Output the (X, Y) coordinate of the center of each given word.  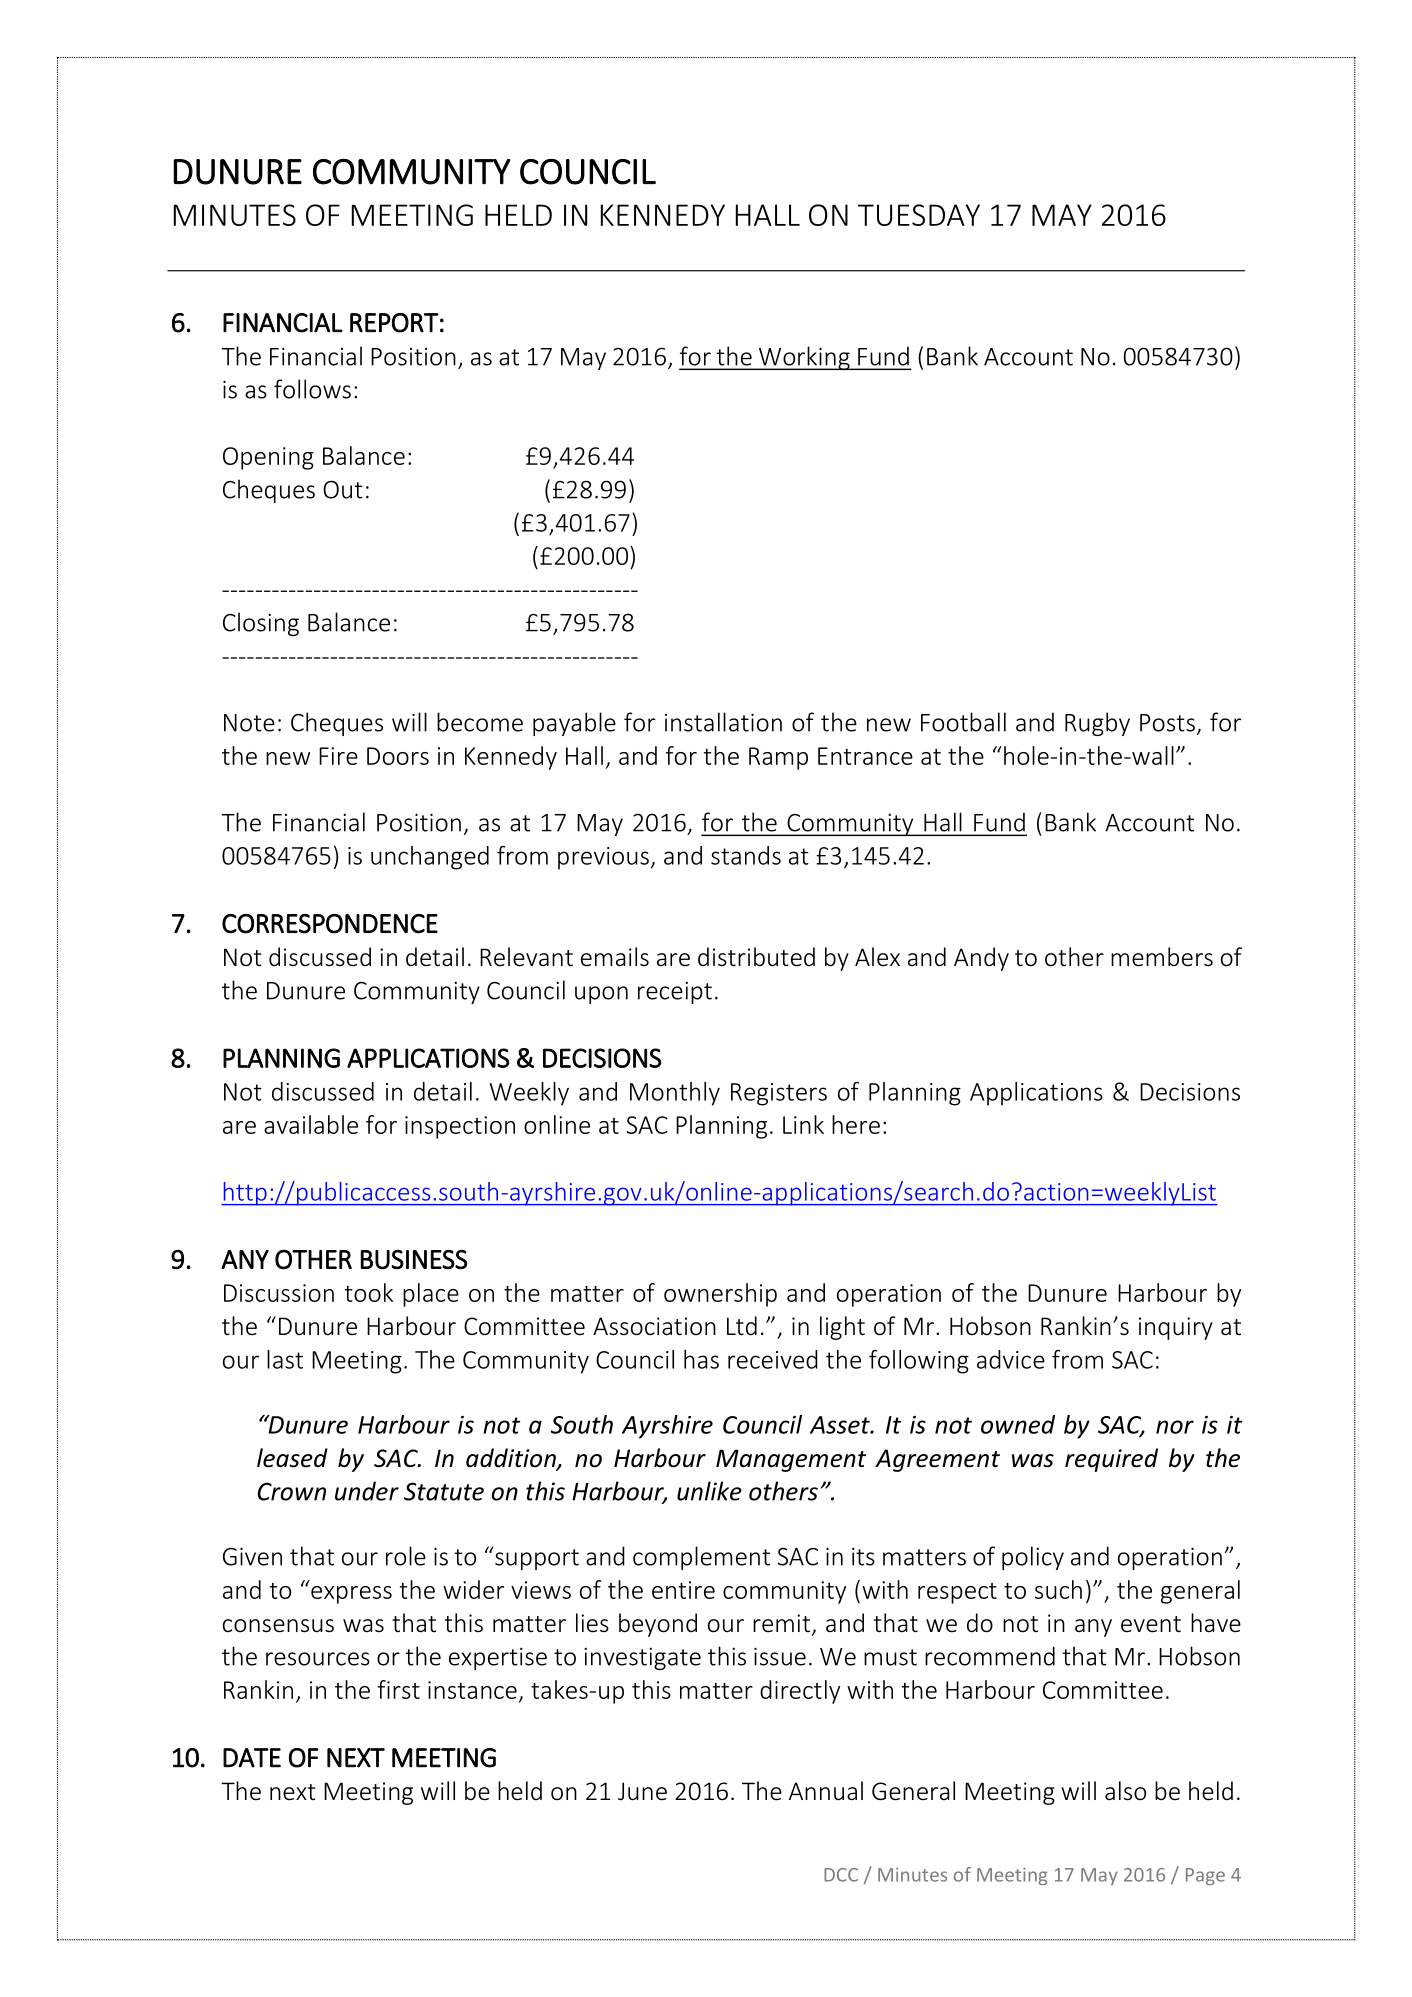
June (642, 1791)
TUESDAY (919, 215)
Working (804, 358)
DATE (252, 1758)
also (1125, 1791)
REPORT (394, 323)
